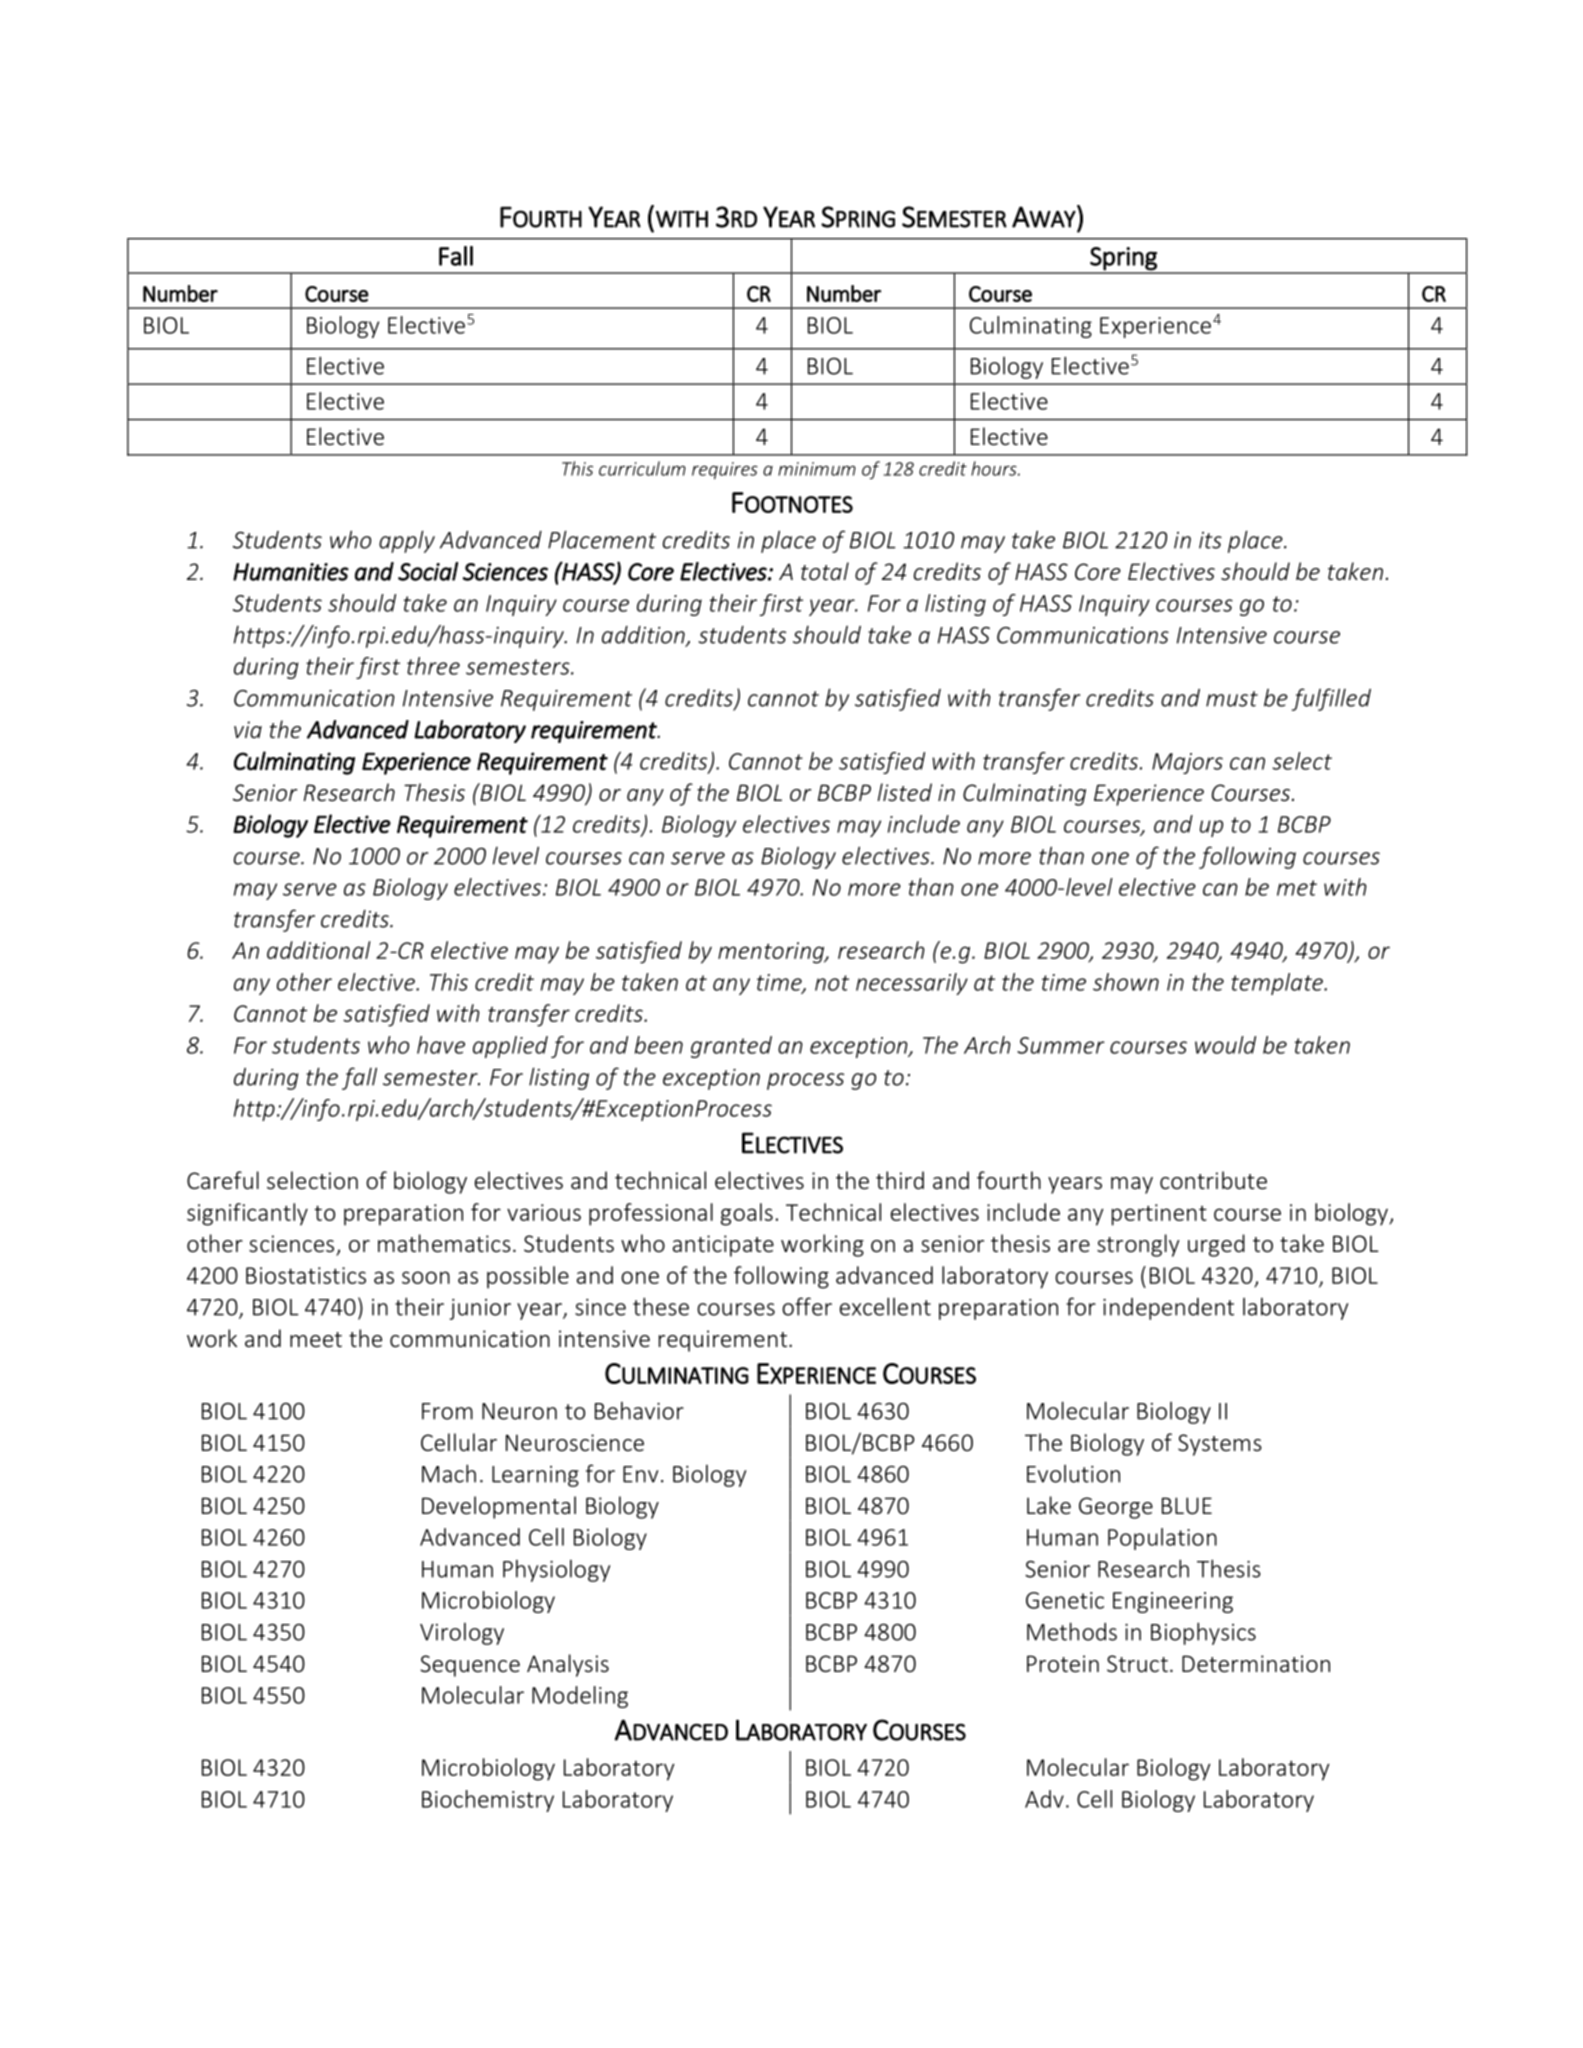  I want to click on must, so click(1232, 699).
